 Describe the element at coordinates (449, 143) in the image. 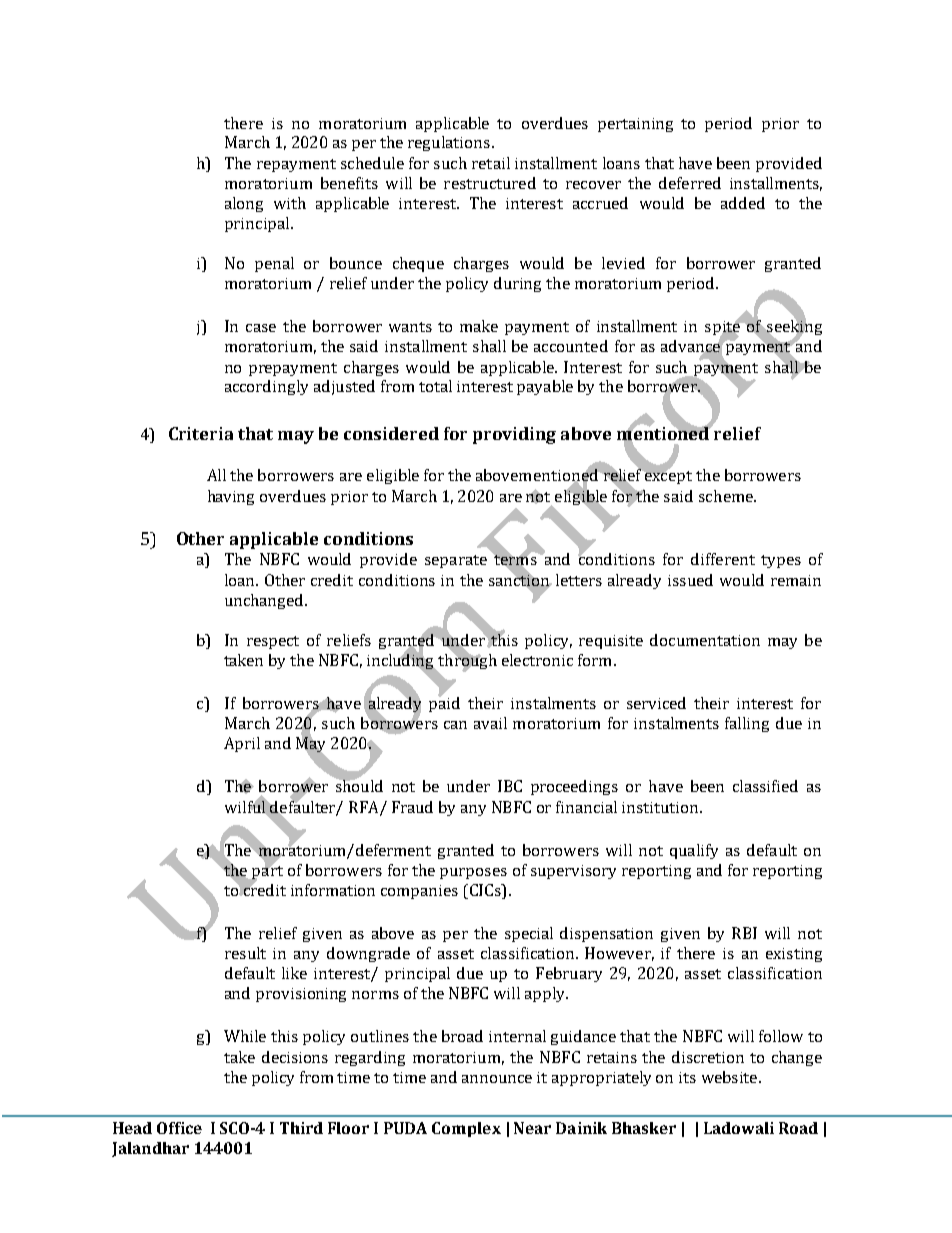

I see `regulations` at that location.
